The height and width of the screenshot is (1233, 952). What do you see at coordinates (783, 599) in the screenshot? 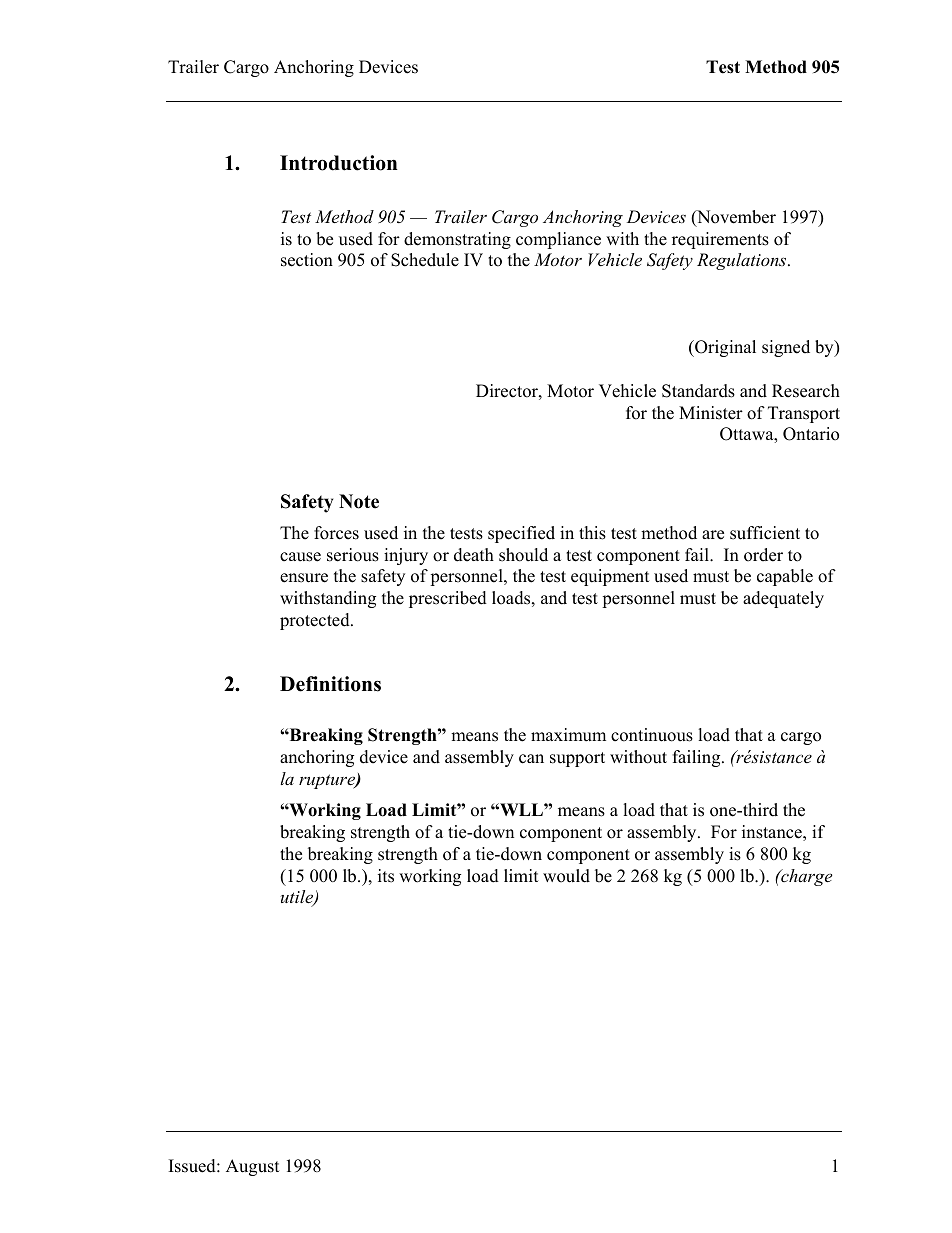
I see `adequately` at bounding box center [783, 599].
